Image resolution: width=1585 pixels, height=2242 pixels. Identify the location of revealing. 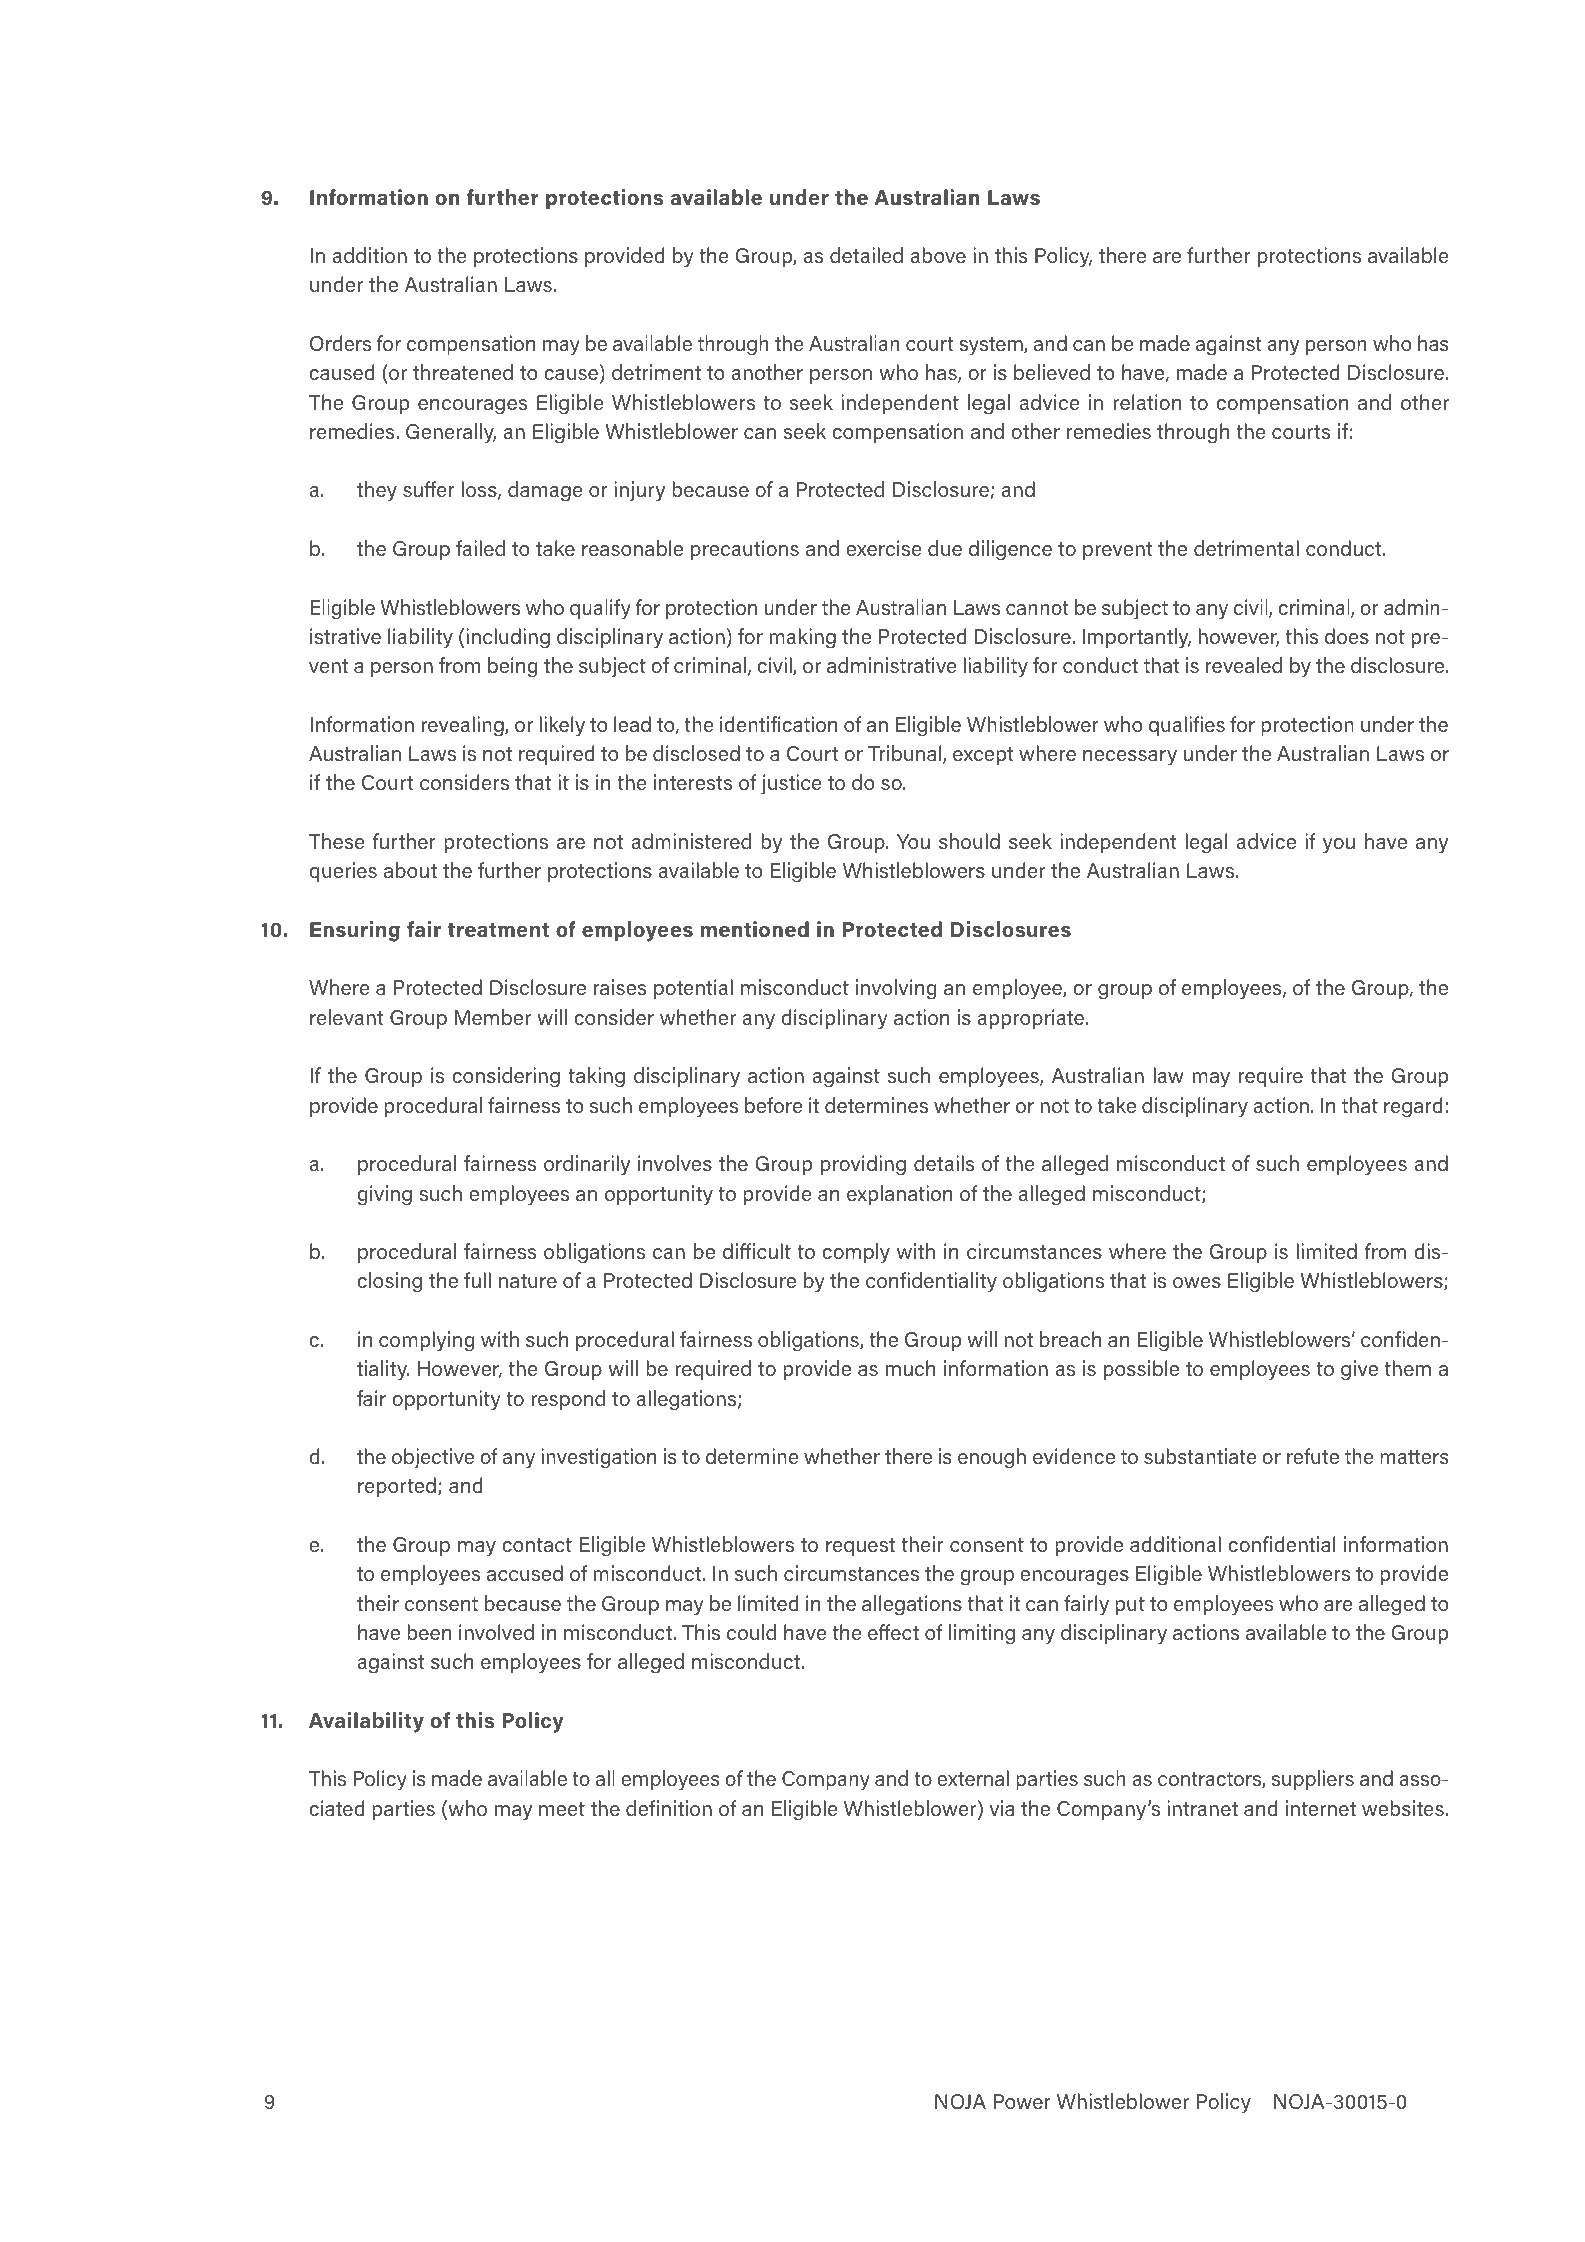
(463, 726).
